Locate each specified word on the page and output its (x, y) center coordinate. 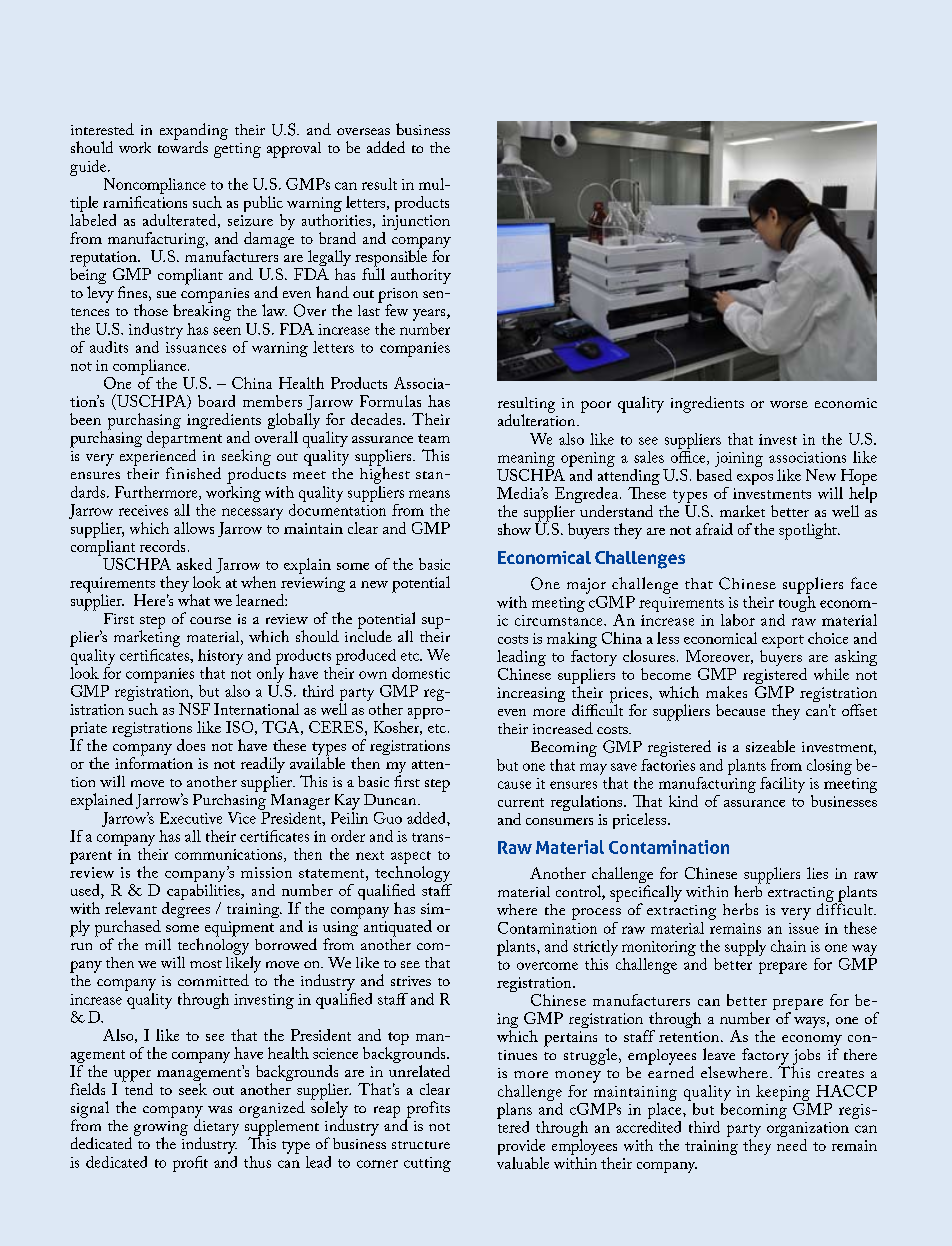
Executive (191, 818)
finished (193, 473)
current (521, 802)
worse (789, 404)
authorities (336, 218)
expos (755, 479)
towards (183, 146)
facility (782, 785)
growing (161, 1129)
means (429, 494)
